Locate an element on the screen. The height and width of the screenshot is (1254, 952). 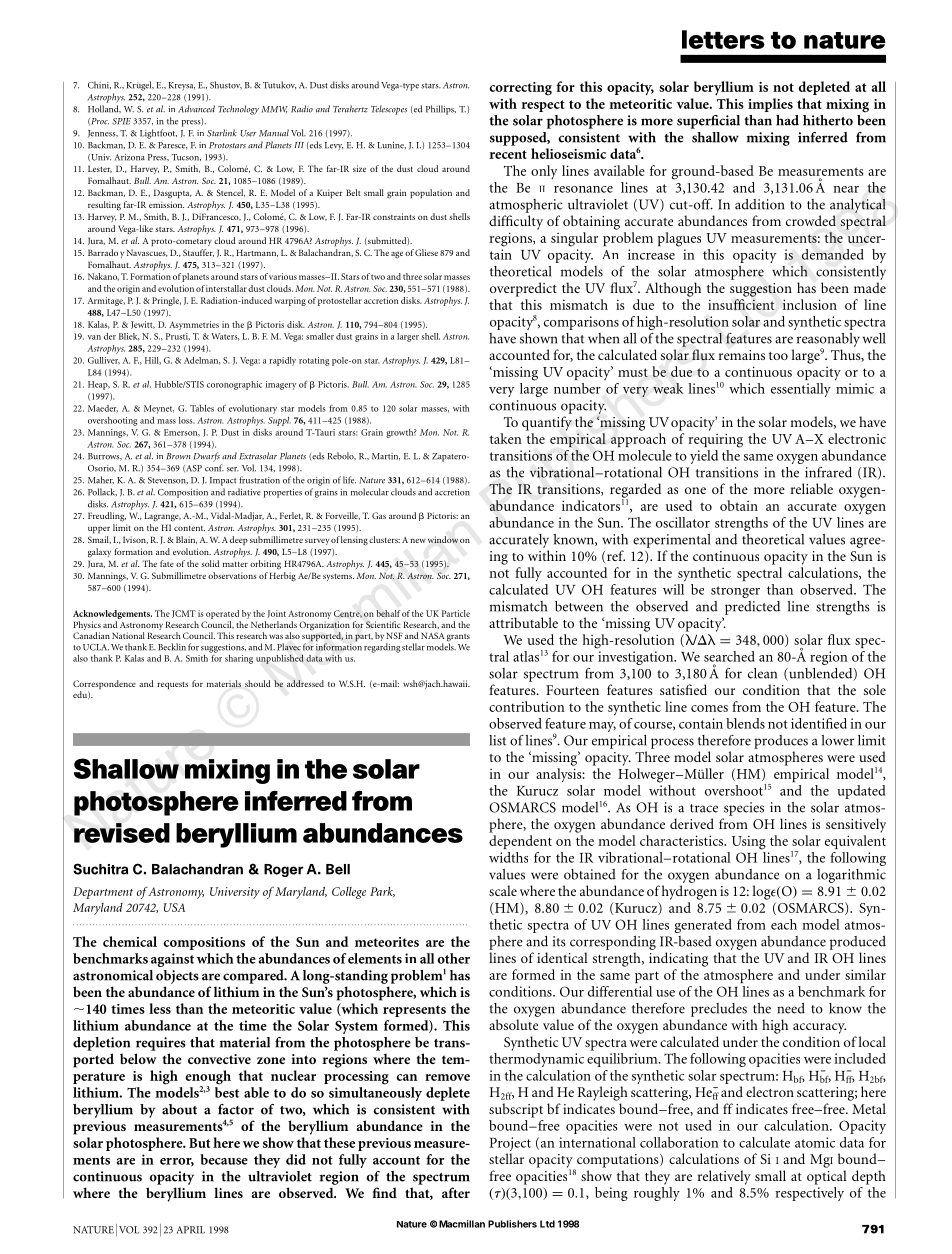
correcting is located at coordinates (520, 89).
